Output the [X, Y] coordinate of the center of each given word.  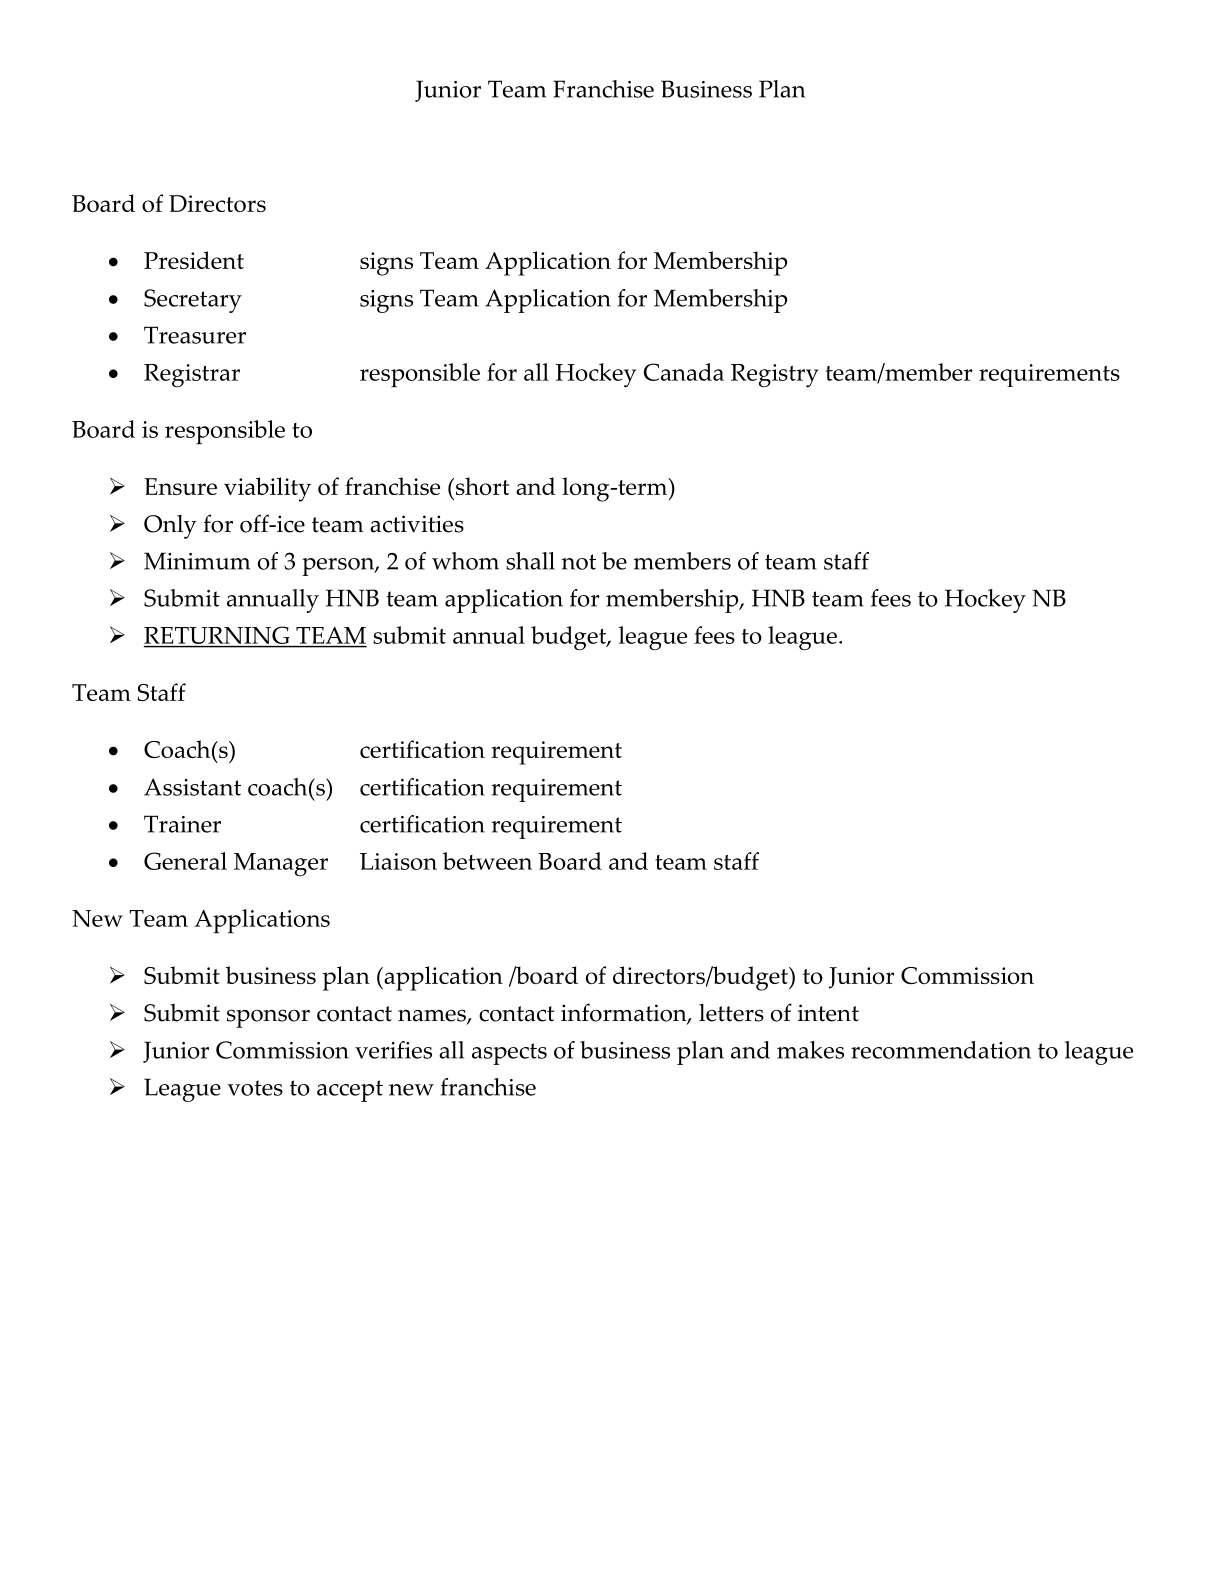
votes [255, 1088]
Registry [775, 376]
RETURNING [218, 636]
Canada [684, 372]
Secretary [193, 301]
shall [530, 561]
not [578, 562]
